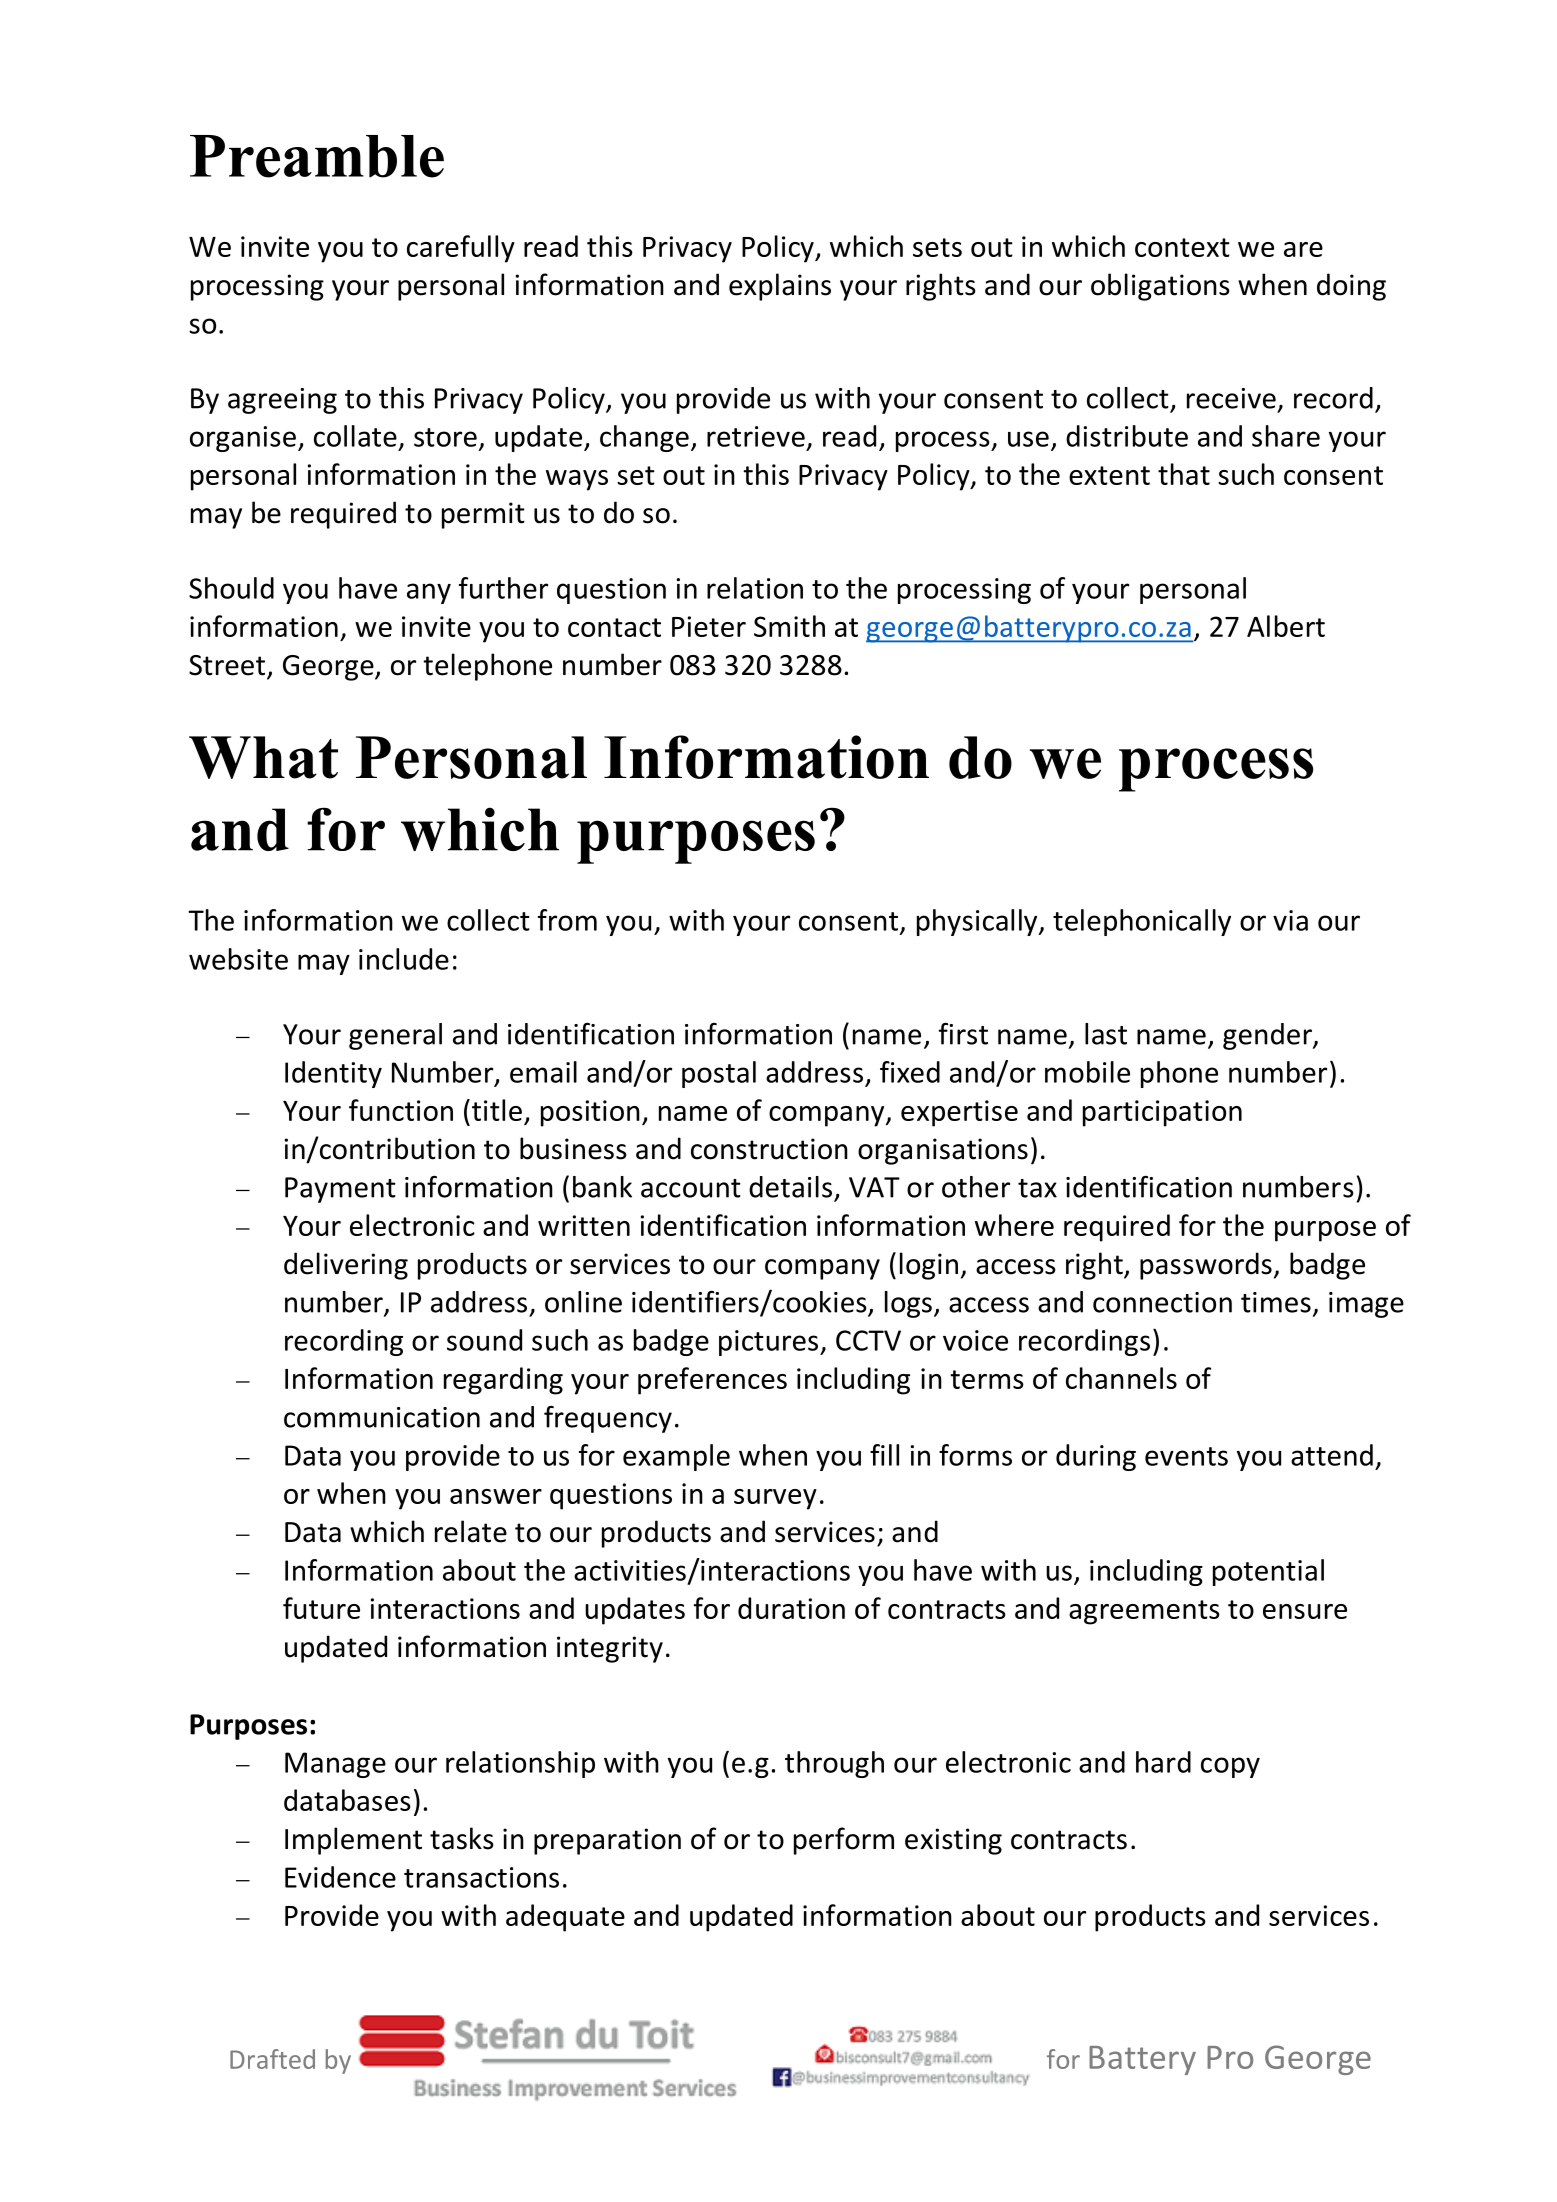 This screenshot has height=2202, width=1557. Describe the element at coordinates (263, 757) in the screenshot. I see `What` at that location.
